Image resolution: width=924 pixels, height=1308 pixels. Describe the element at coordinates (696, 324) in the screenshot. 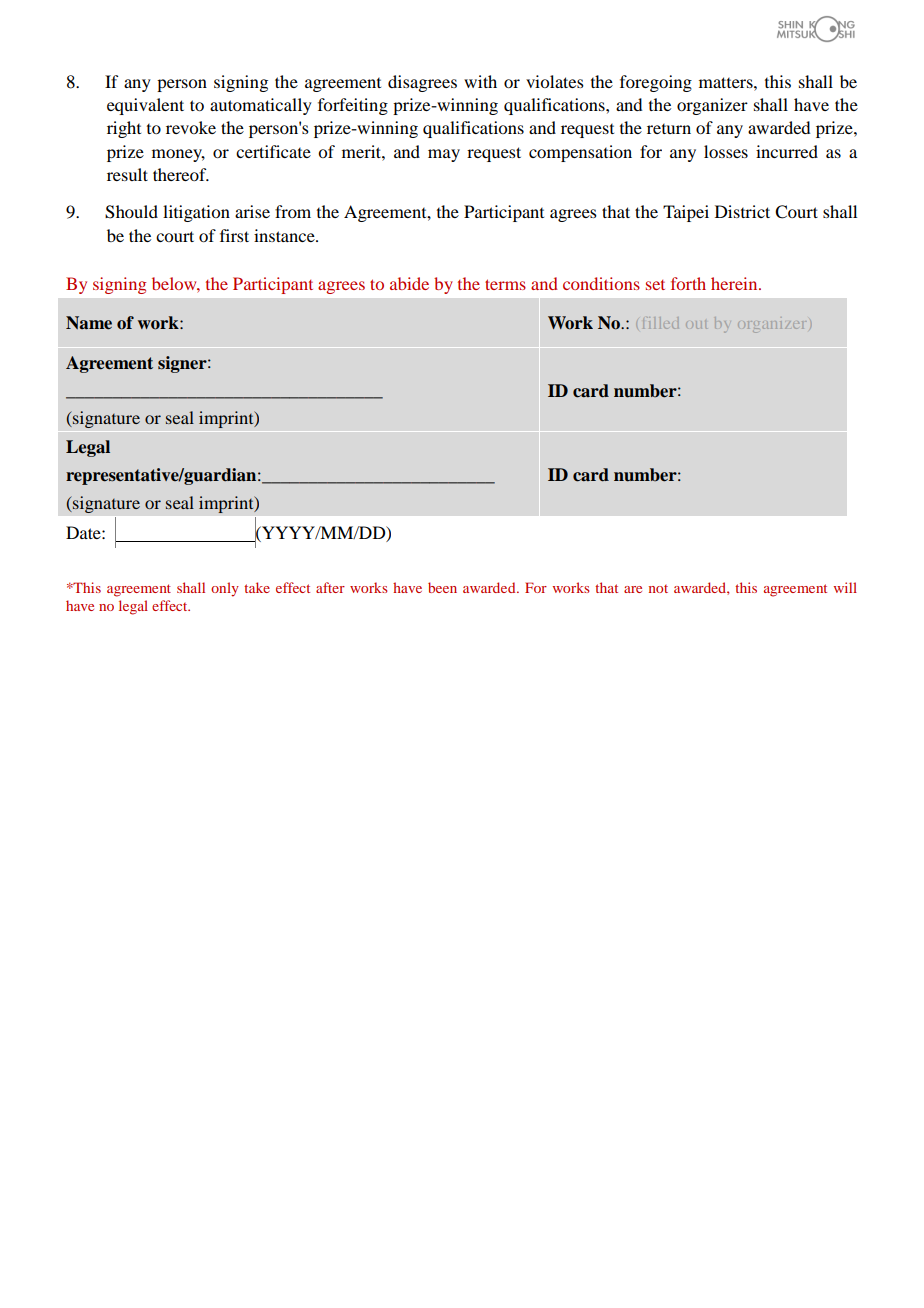

I see `out` at that location.
